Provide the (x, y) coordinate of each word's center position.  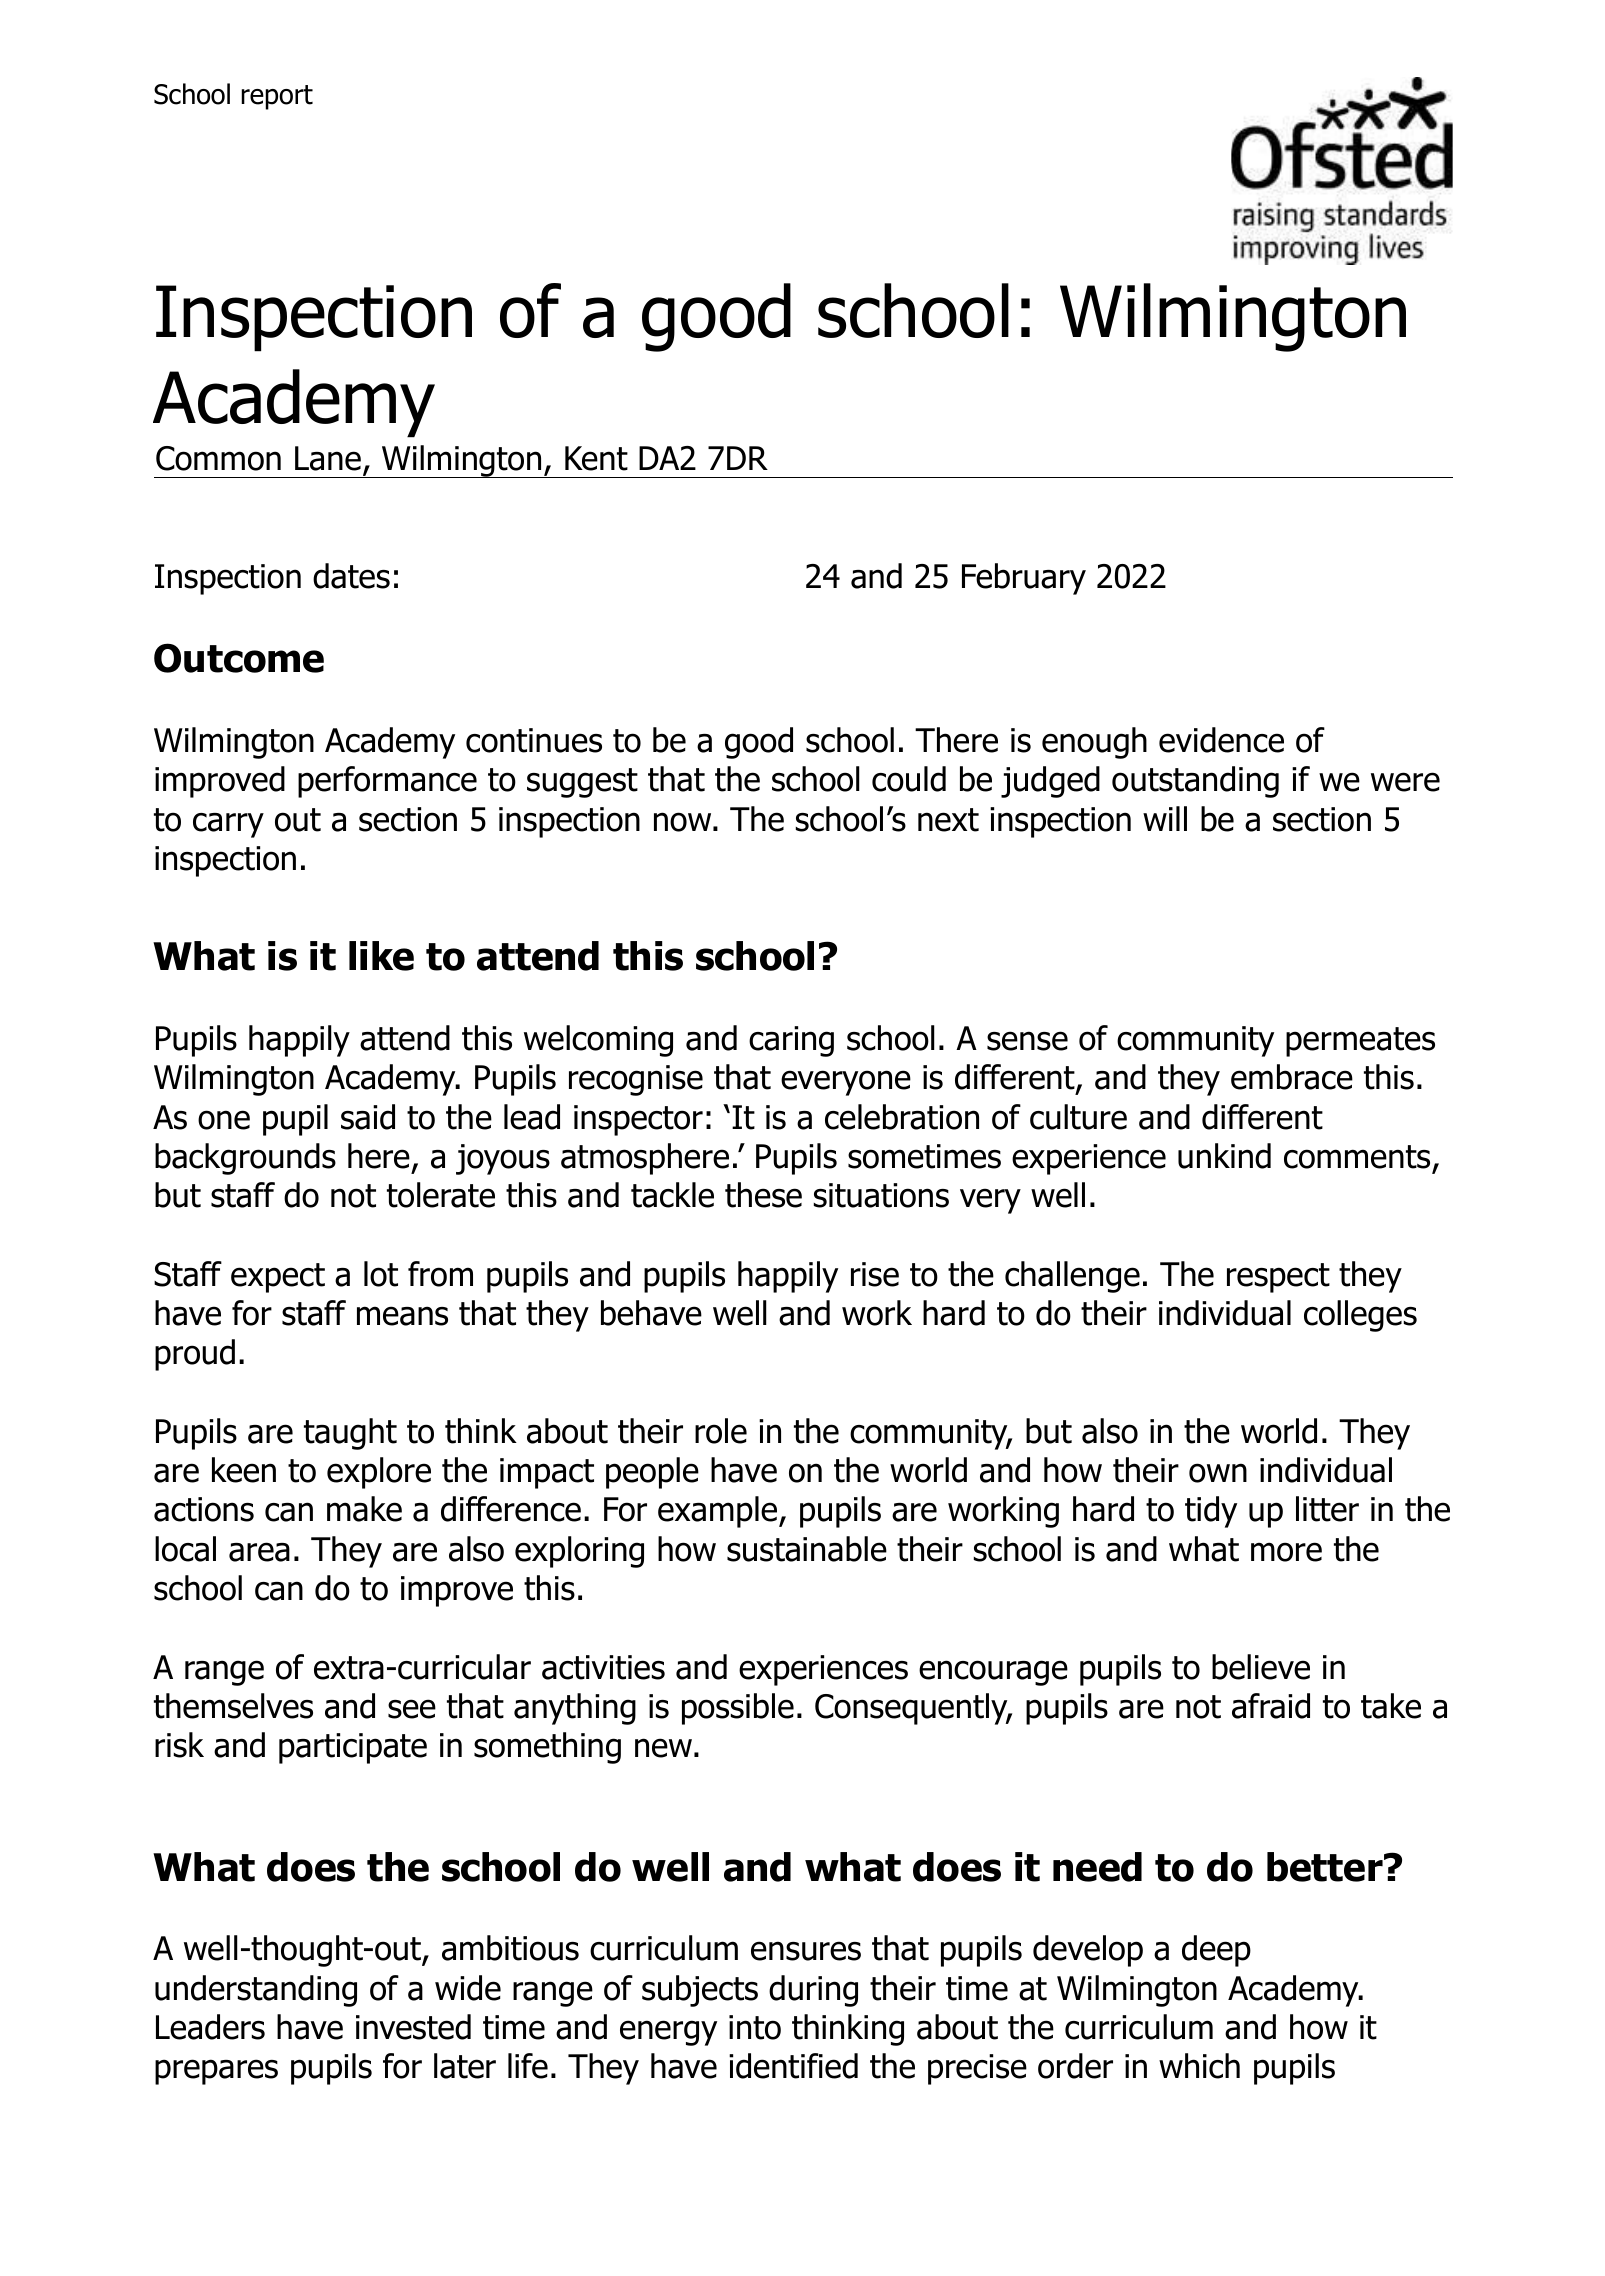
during (813, 1991)
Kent (596, 458)
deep (1216, 1951)
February (1024, 579)
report (277, 97)
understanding (256, 1991)
